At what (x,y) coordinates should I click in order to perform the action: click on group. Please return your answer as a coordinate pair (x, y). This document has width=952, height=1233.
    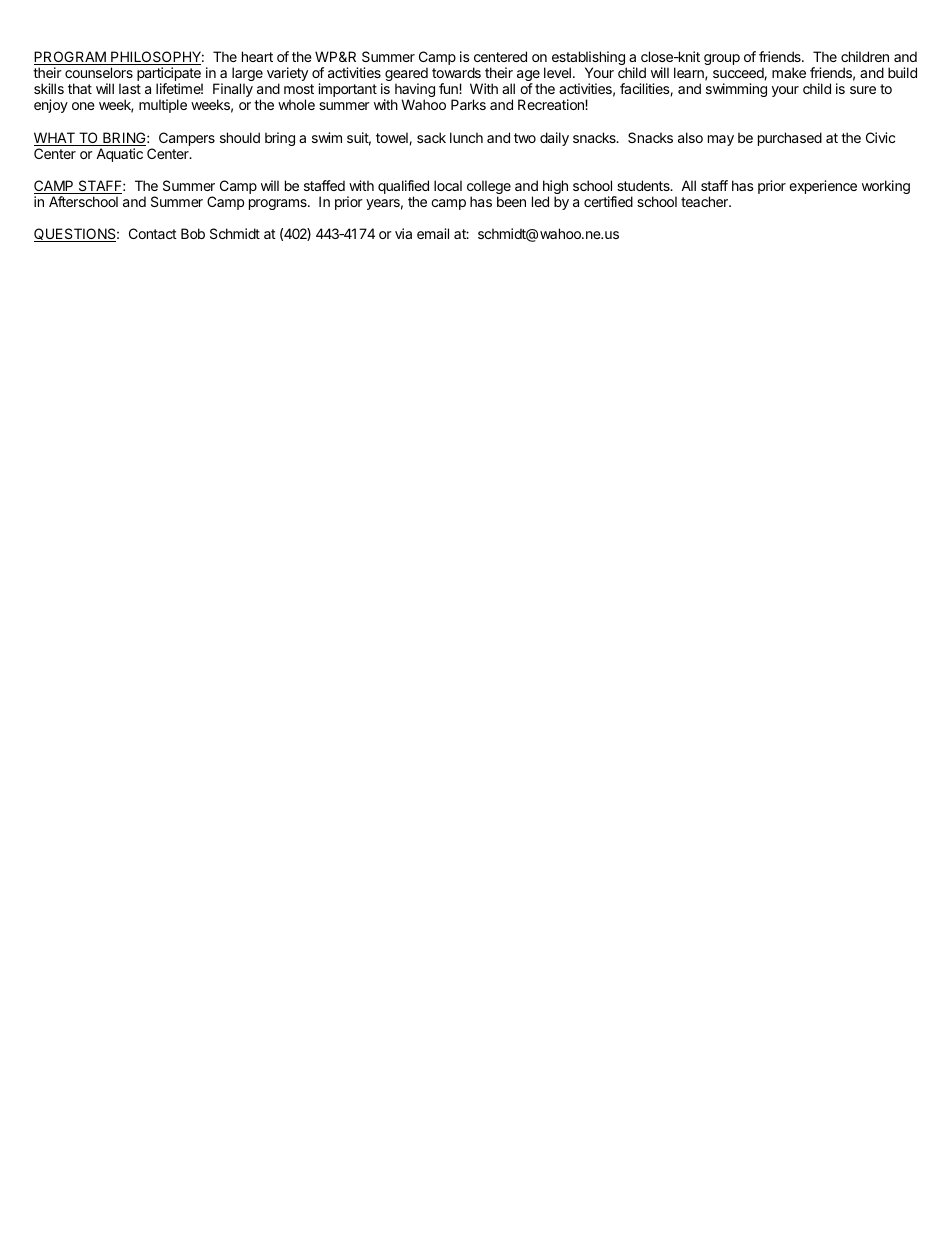
    Looking at the image, I should click on (722, 59).
